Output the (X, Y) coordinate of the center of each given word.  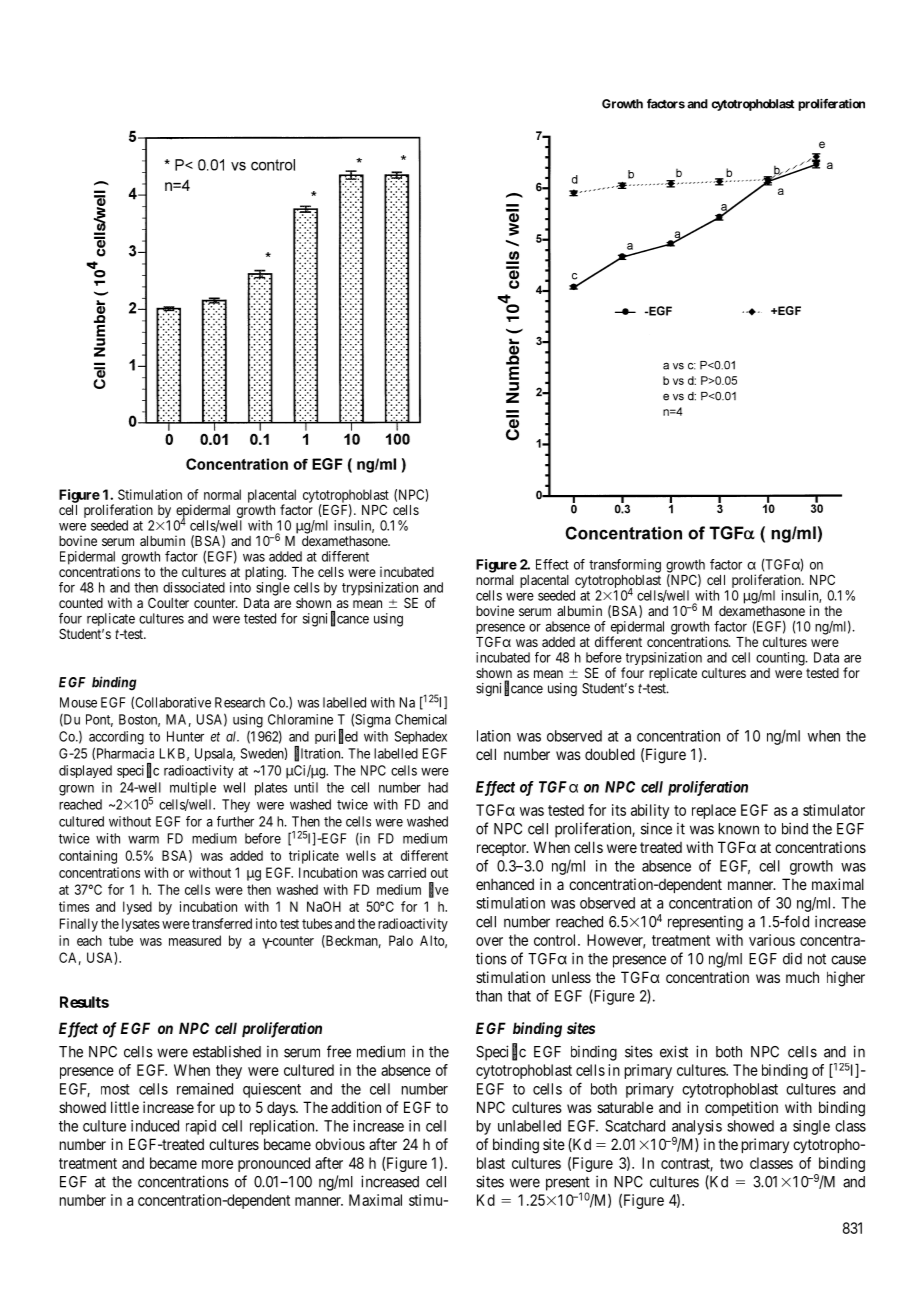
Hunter (185, 736)
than (489, 996)
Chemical (421, 719)
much (802, 977)
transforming (625, 566)
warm (143, 840)
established (227, 1052)
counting (781, 659)
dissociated (194, 587)
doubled (610, 754)
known (739, 829)
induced (155, 1126)
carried (407, 872)
